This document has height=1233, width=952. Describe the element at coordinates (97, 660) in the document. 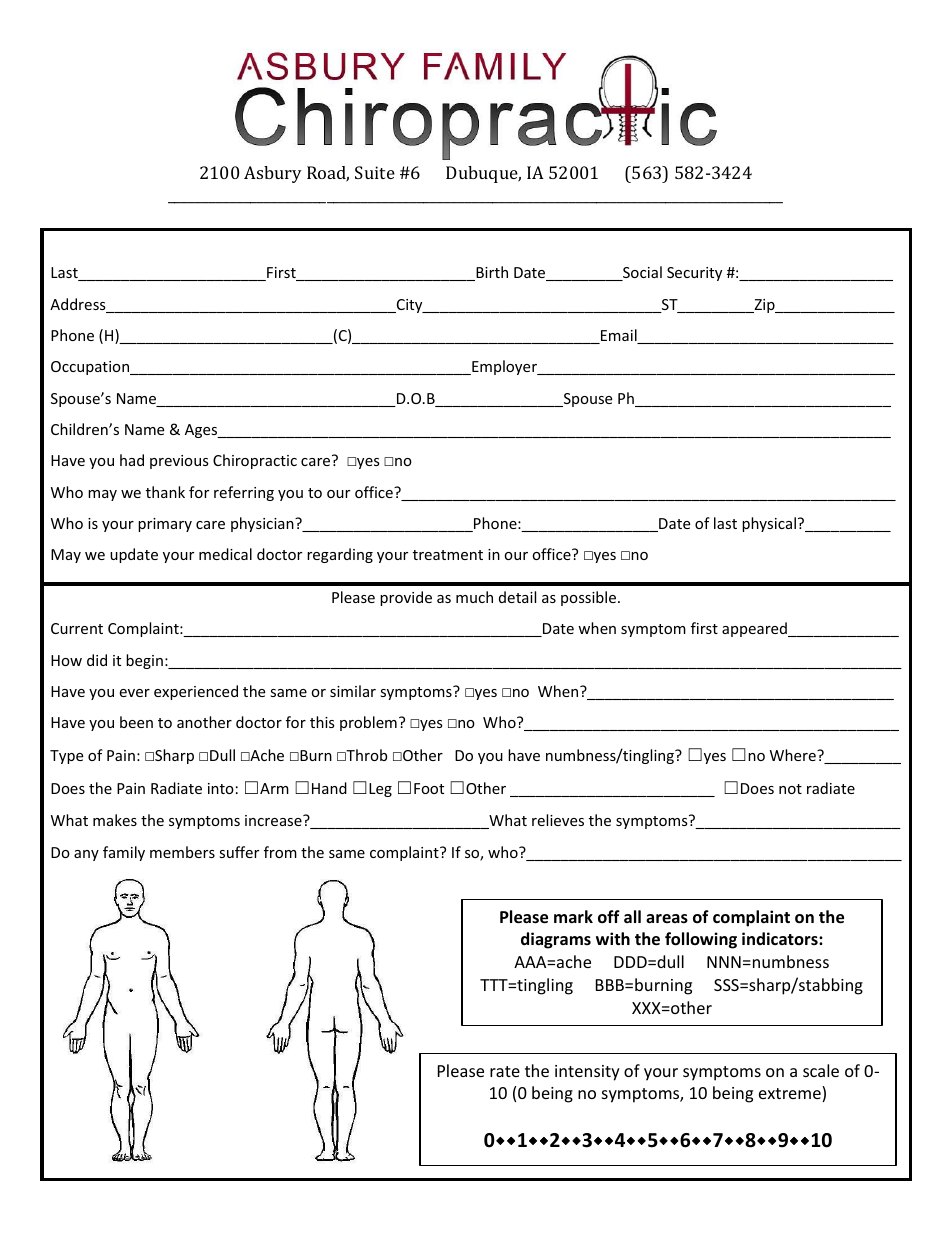

I see `did` at that location.
